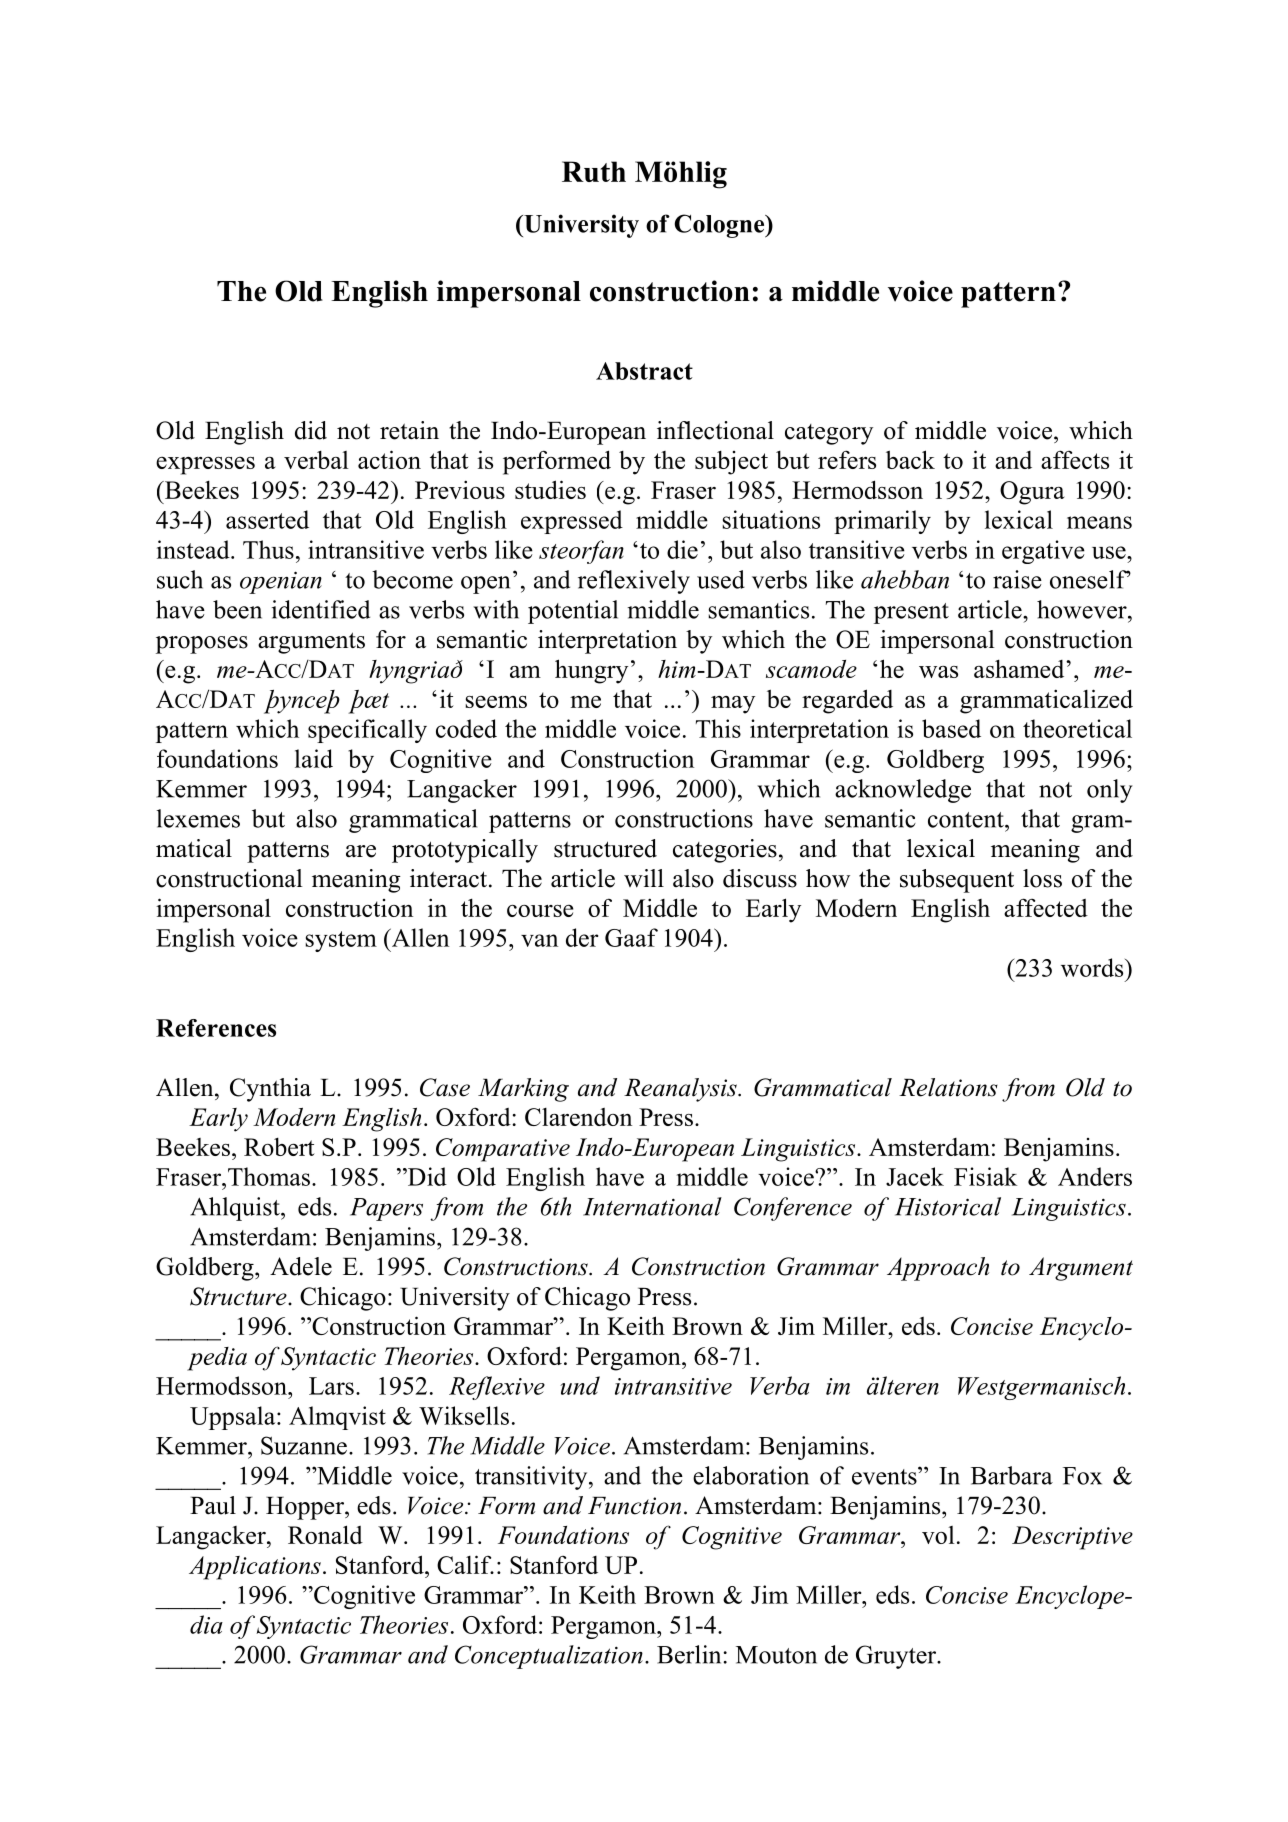 The width and height of the screenshot is (1288, 1822). Describe the element at coordinates (644, 878) in the screenshot. I see `will` at that location.
